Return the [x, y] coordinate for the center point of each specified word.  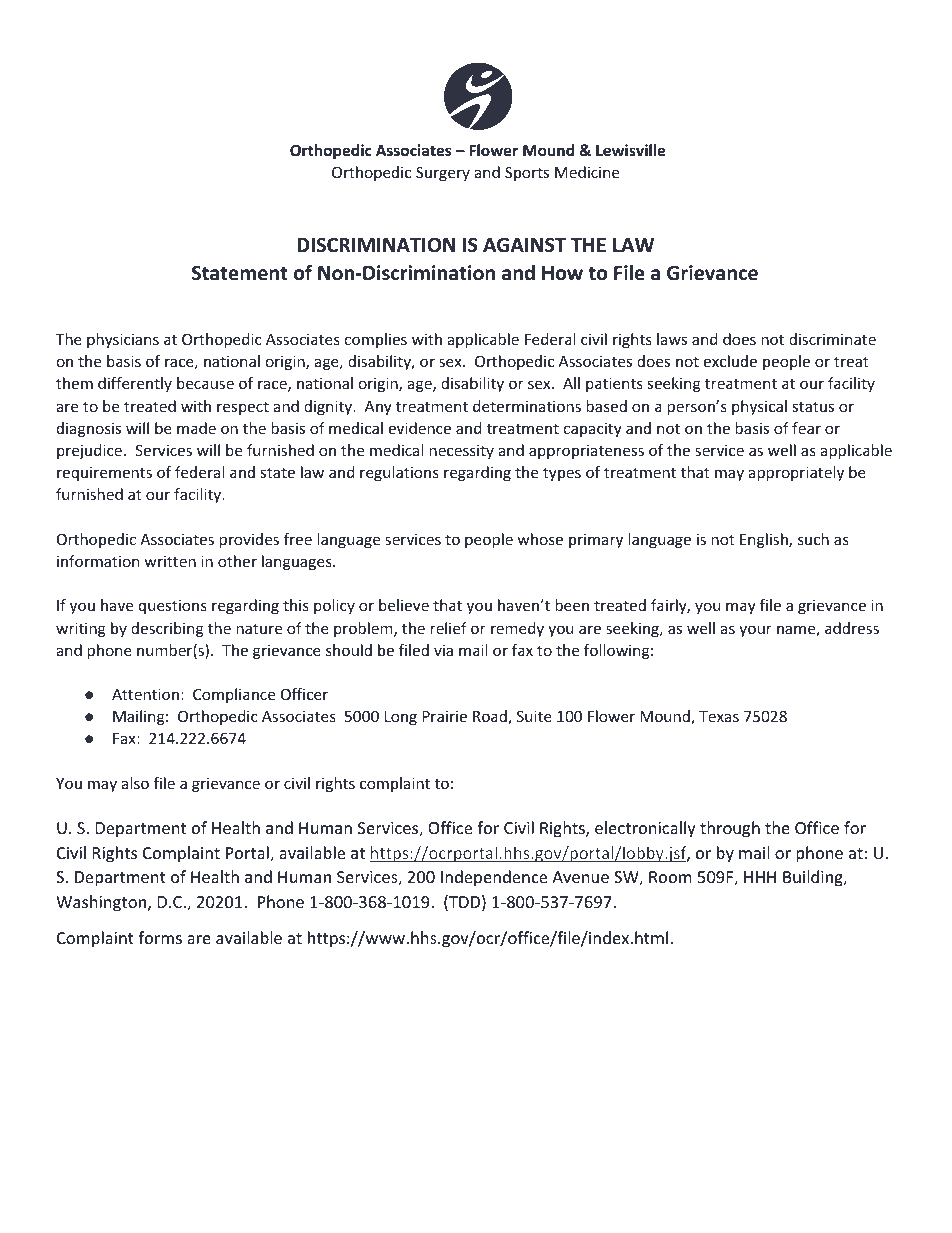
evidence [420, 428]
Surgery [443, 174]
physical [759, 407]
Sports [527, 174]
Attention [145, 694]
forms [160, 937]
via [443, 650]
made [196, 428]
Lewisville [630, 150]
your [755, 631]
